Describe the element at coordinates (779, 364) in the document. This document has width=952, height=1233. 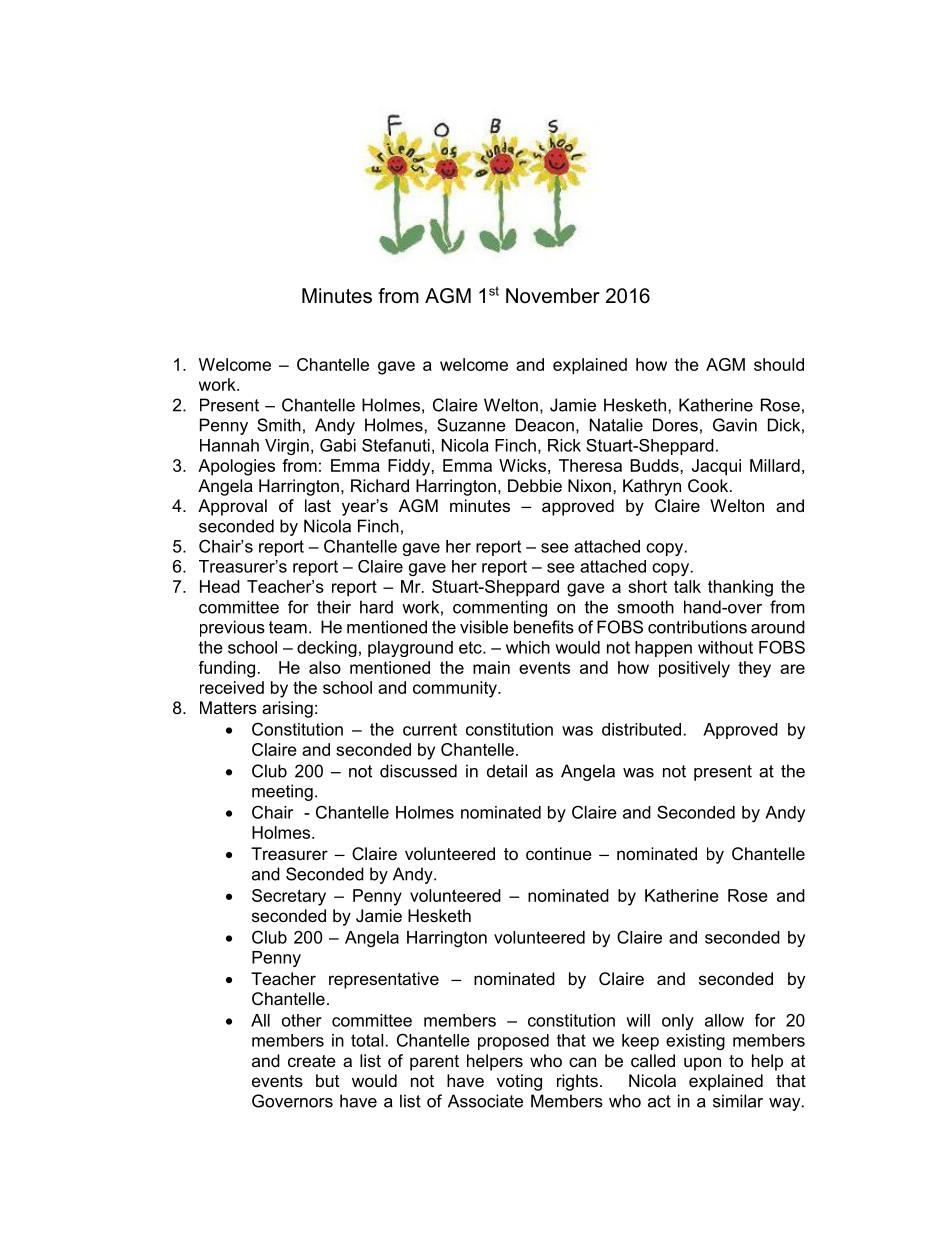
I see `should` at that location.
